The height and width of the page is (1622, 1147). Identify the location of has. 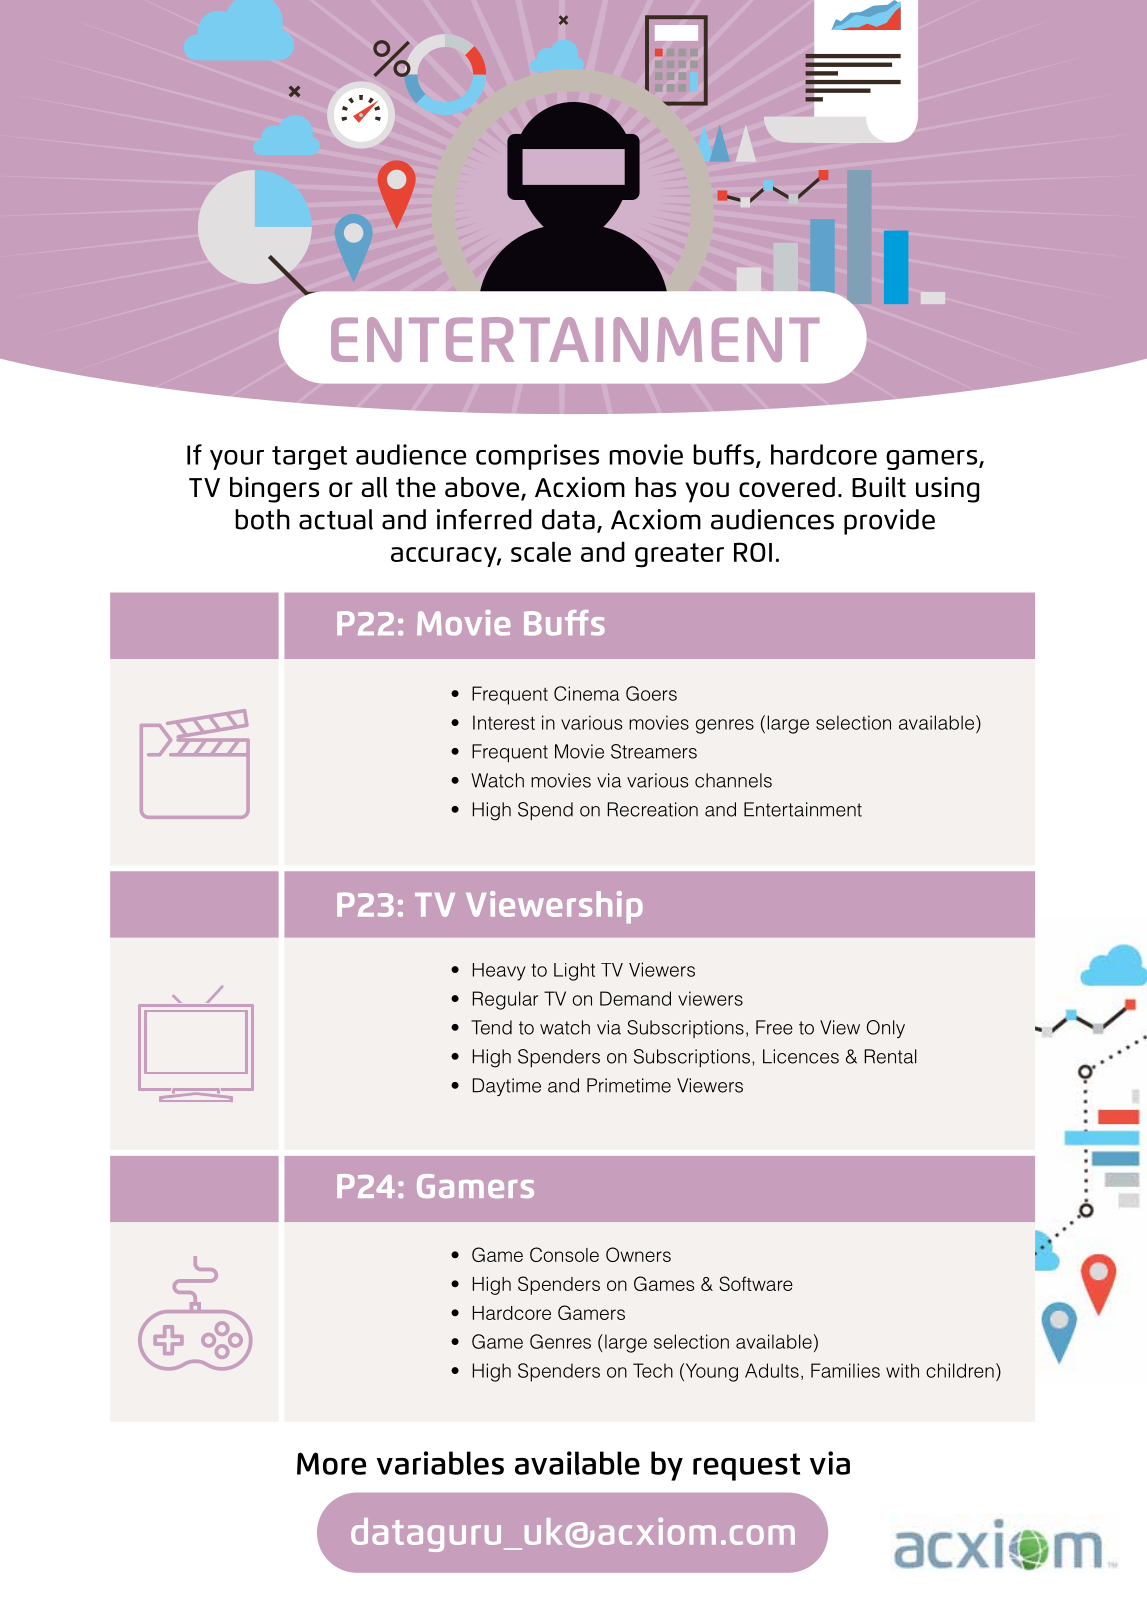
(656, 487).
